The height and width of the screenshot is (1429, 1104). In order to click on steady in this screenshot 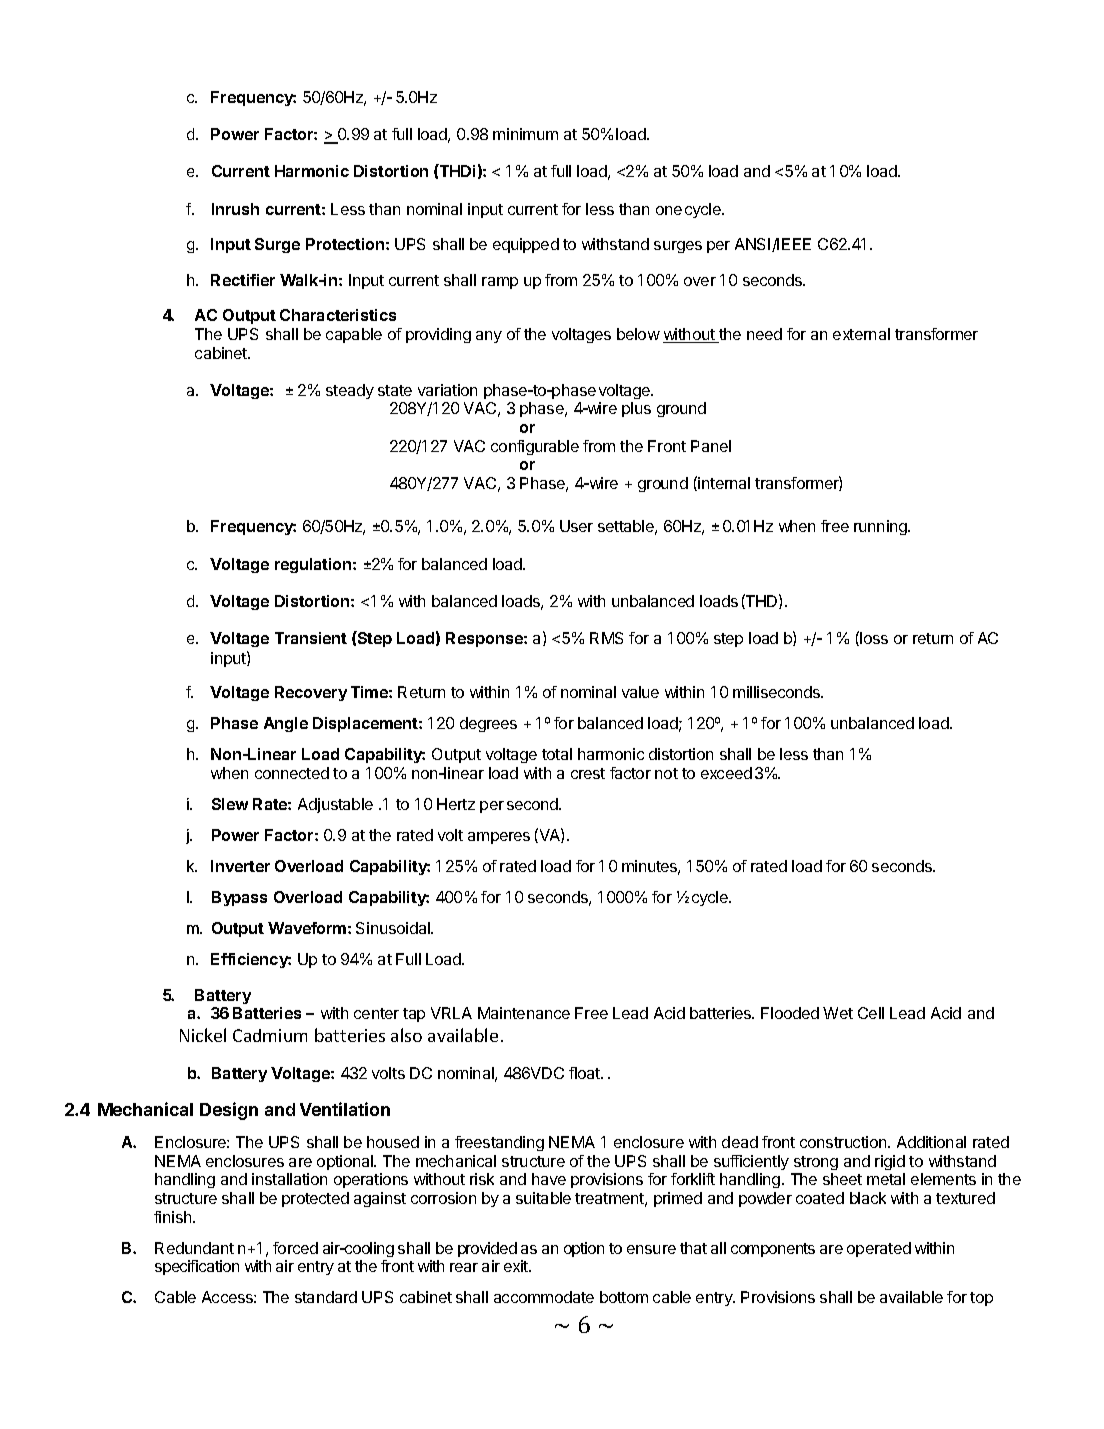, I will do `click(350, 391)`.
